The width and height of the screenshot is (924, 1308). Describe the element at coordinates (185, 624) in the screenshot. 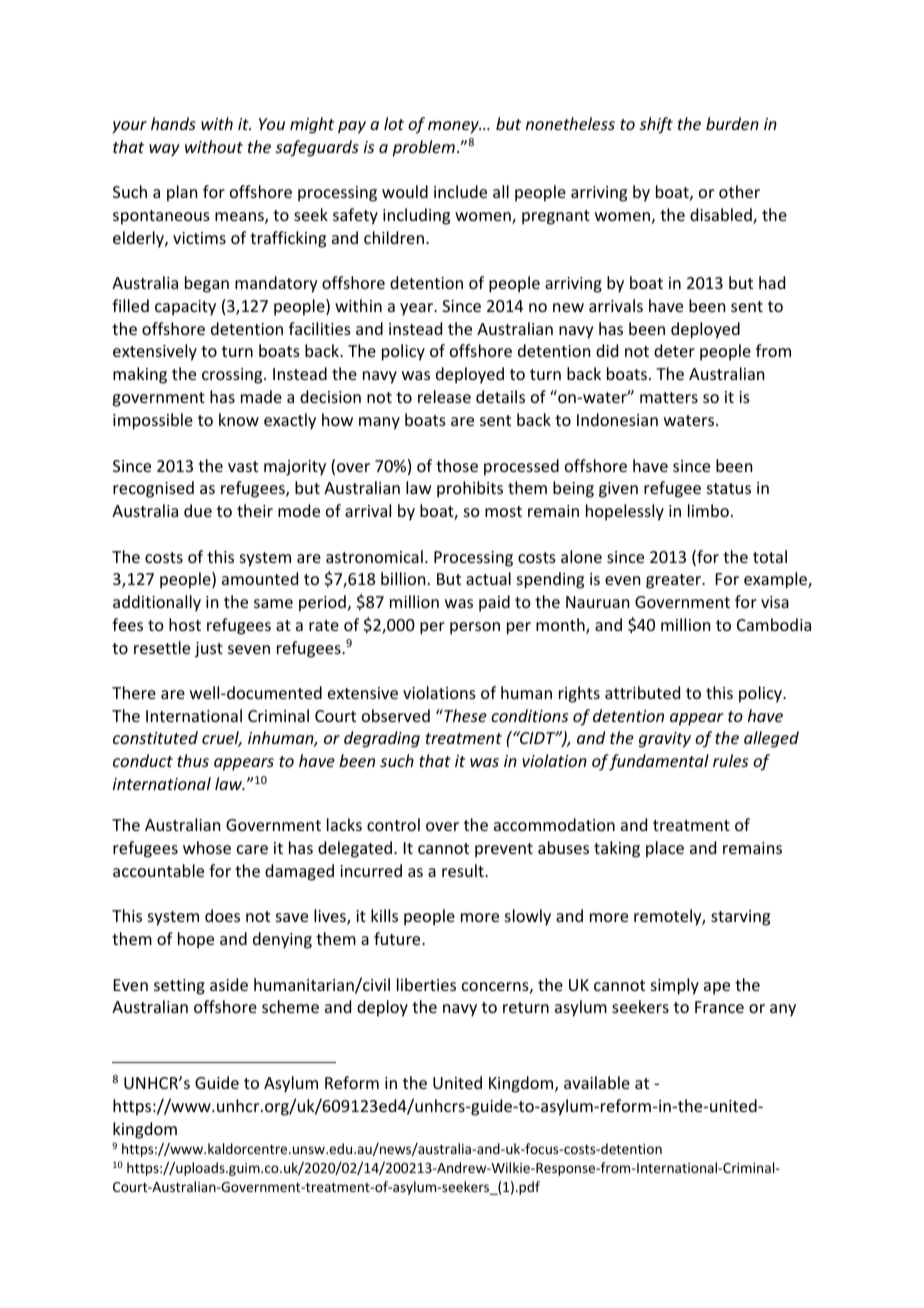

I see `host` at that location.
